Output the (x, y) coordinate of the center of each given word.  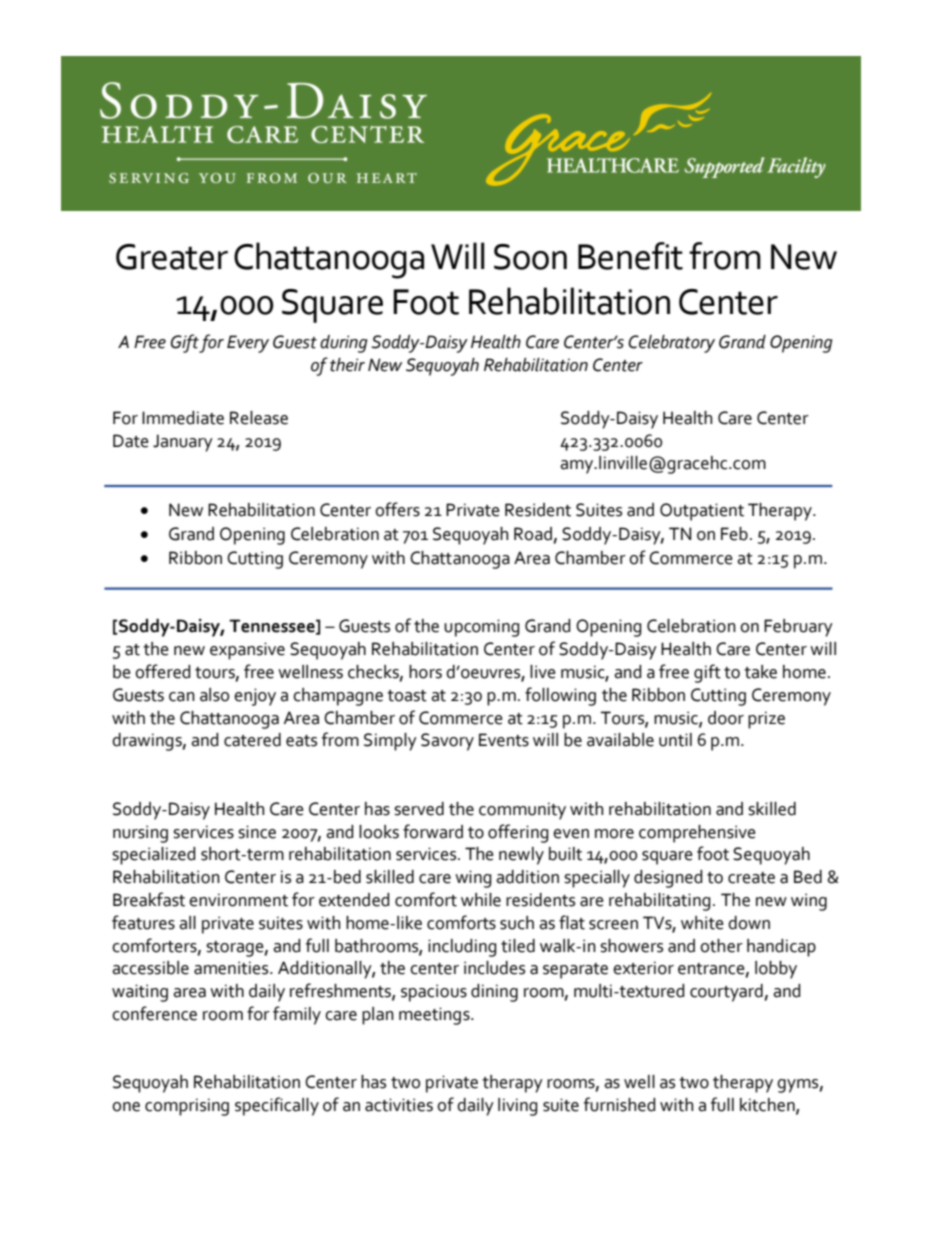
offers (397, 509)
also (214, 695)
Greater (172, 257)
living (518, 1107)
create (751, 878)
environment (238, 900)
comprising (187, 1107)
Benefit (630, 256)
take (760, 672)
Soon (530, 257)
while (481, 900)
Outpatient (702, 512)
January (183, 443)
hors (425, 672)
